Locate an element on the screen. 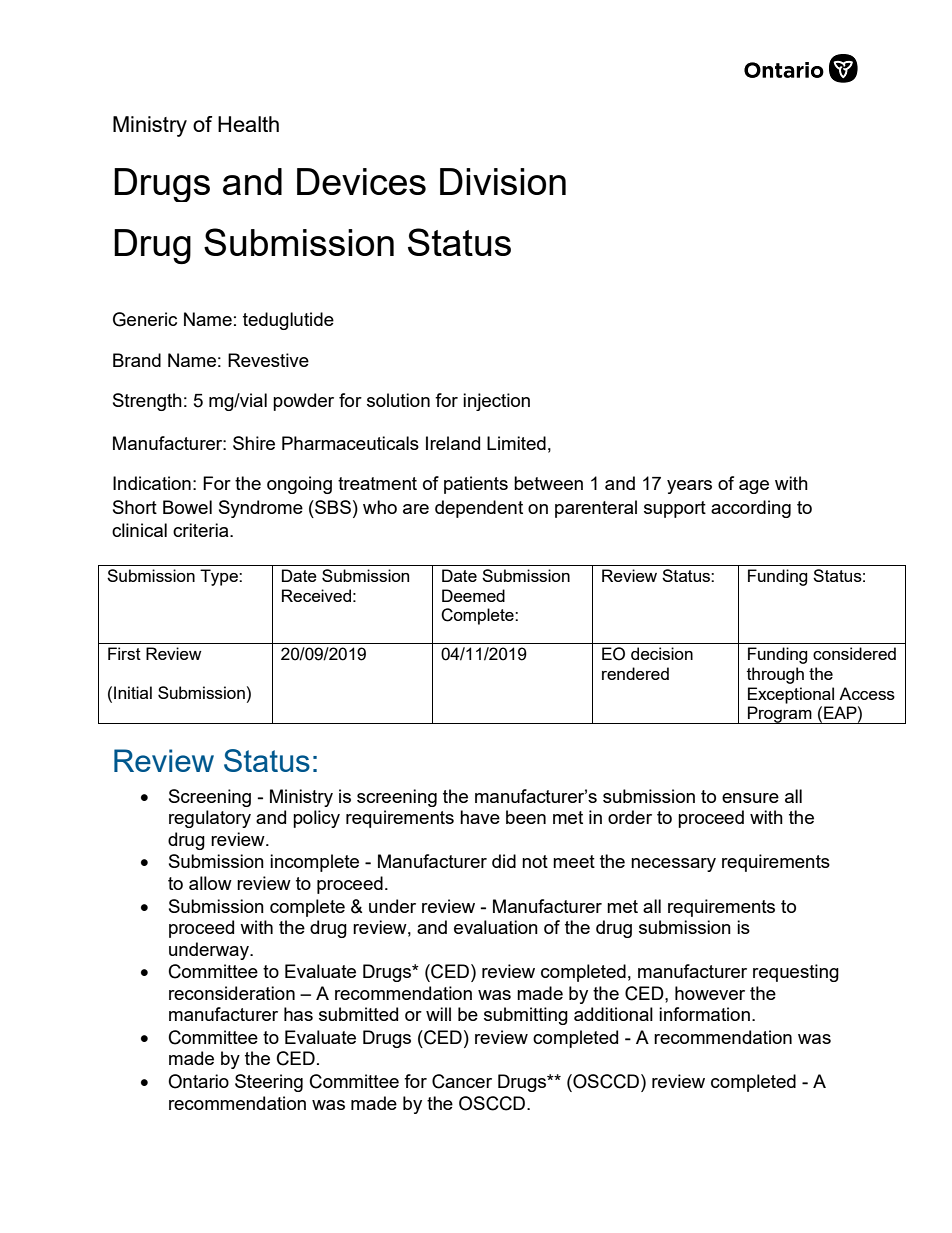 This screenshot has width=952, height=1233. Cancer is located at coordinates (462, 1081).
